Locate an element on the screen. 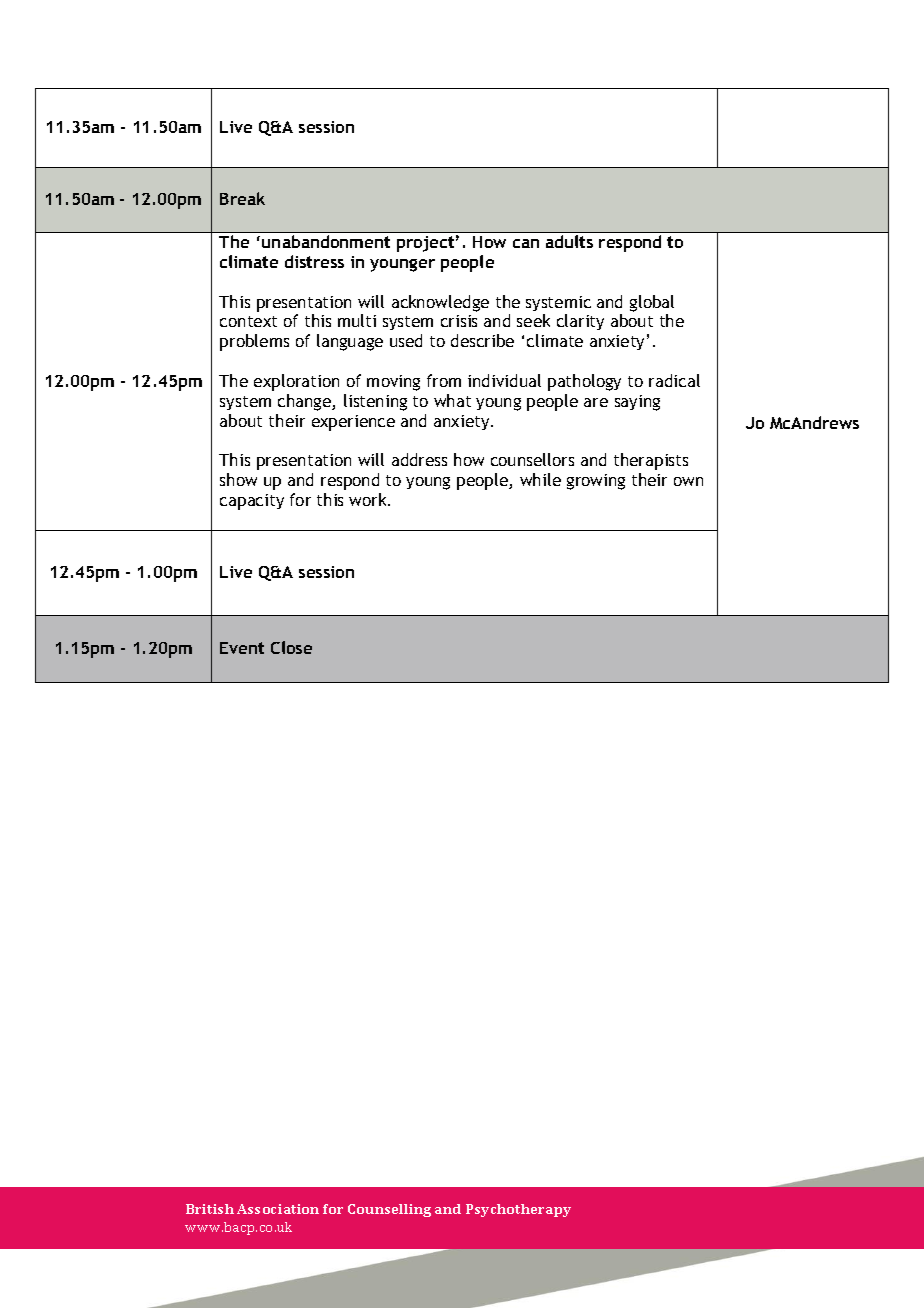  what is located at coordinates (452, 400).
